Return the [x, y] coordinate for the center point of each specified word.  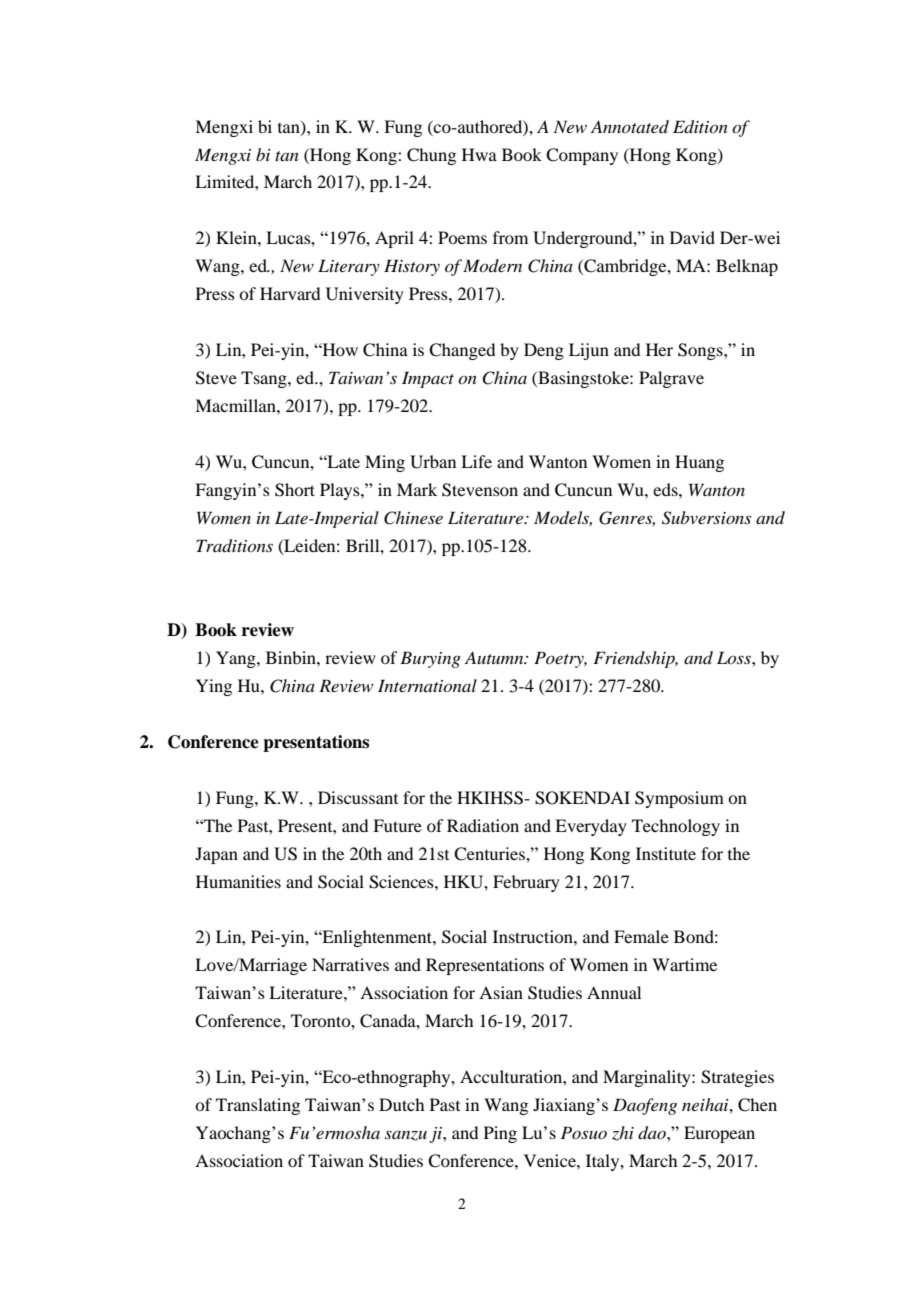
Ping [500, 1134]
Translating [258, 1106]
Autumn [495, 657]
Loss [735, 657]
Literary [349, 267]
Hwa [479, 154]
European [719, 1134]
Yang [237, 659]
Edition [700, 127]
